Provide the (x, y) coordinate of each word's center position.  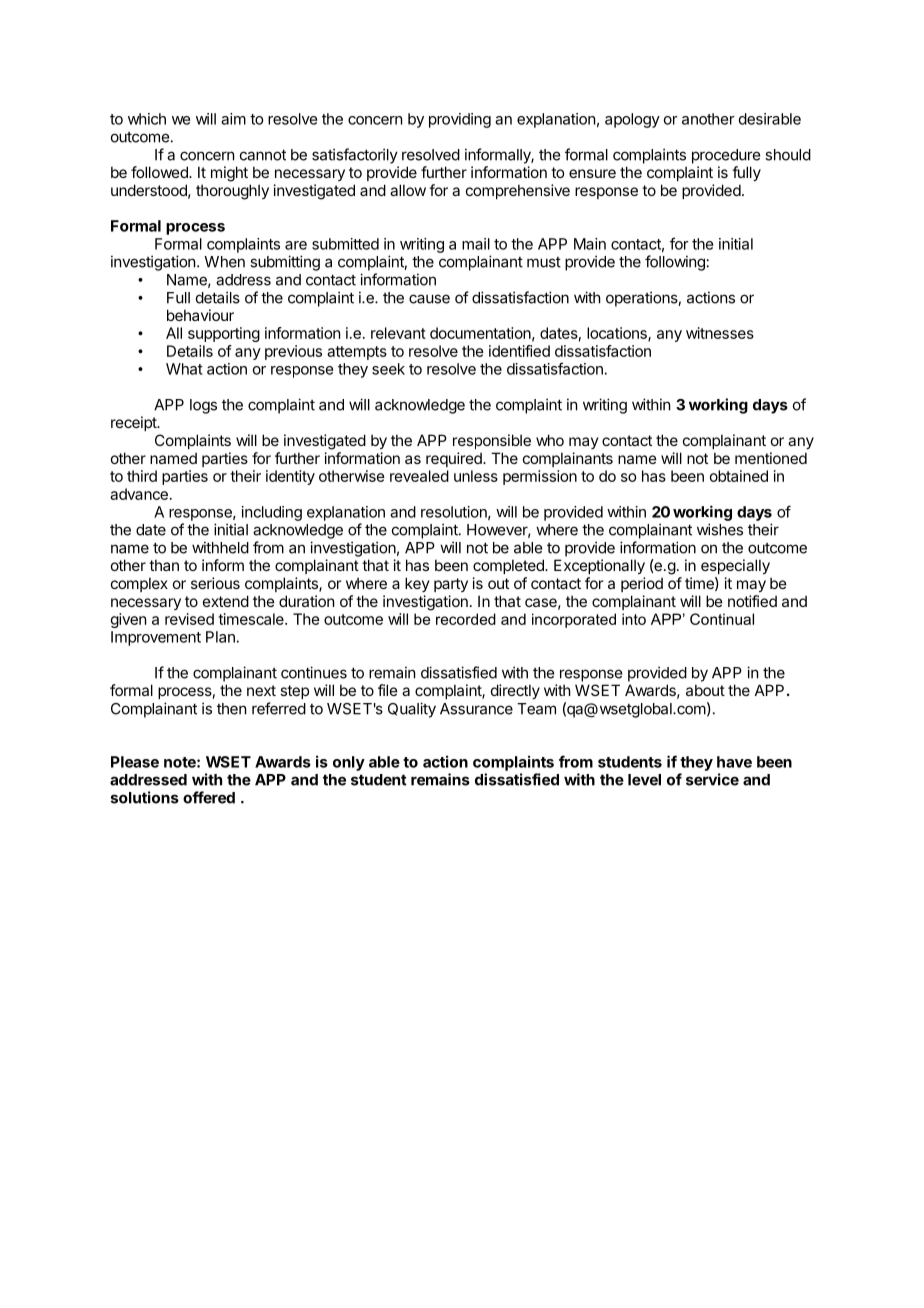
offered (209, 797)
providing (460, 120)
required (455, 459)
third (142, 476)
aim (233, 119)
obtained (739, 476)
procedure (726, 156)
